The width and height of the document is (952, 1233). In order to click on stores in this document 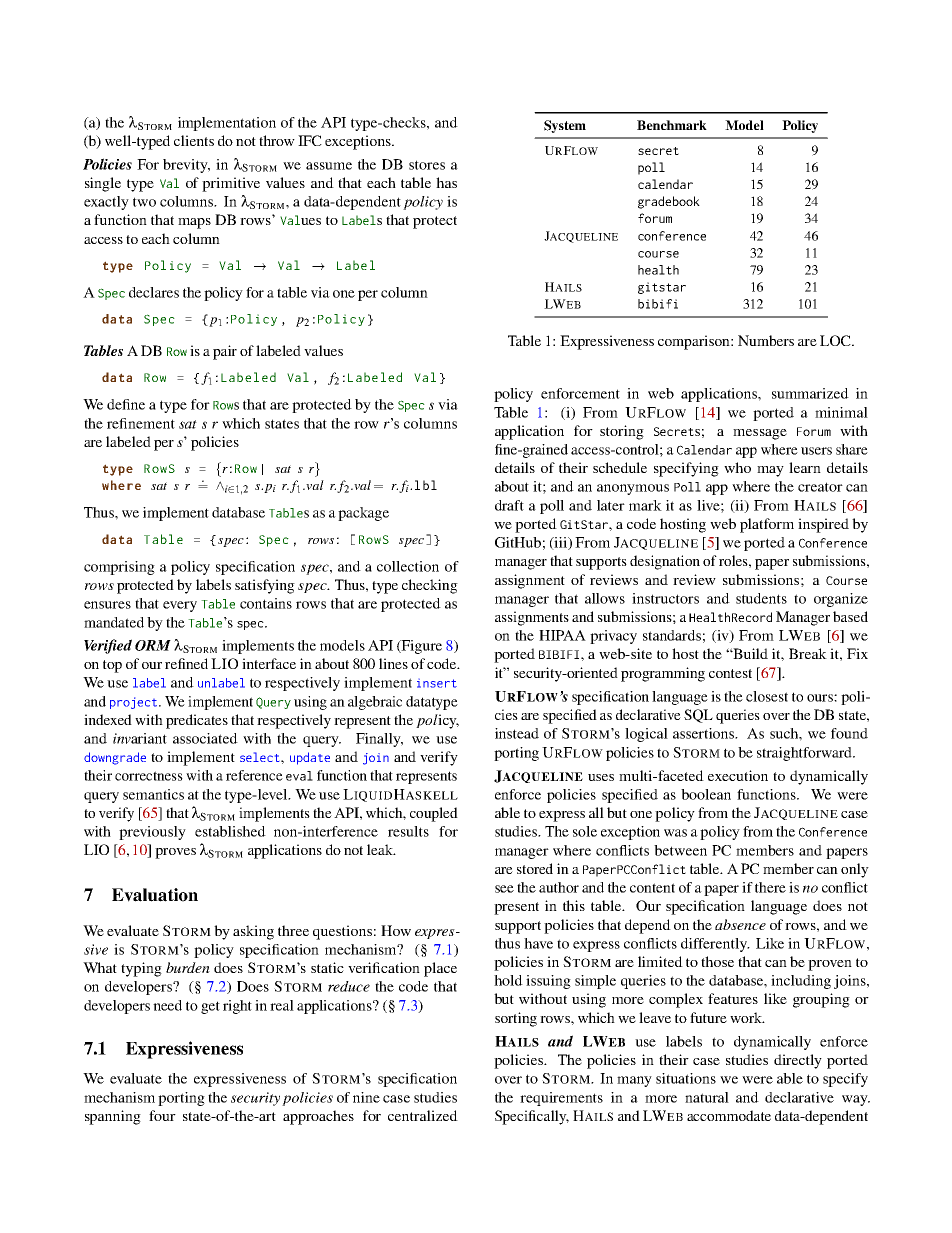, I will do `click(427, 165)`.
